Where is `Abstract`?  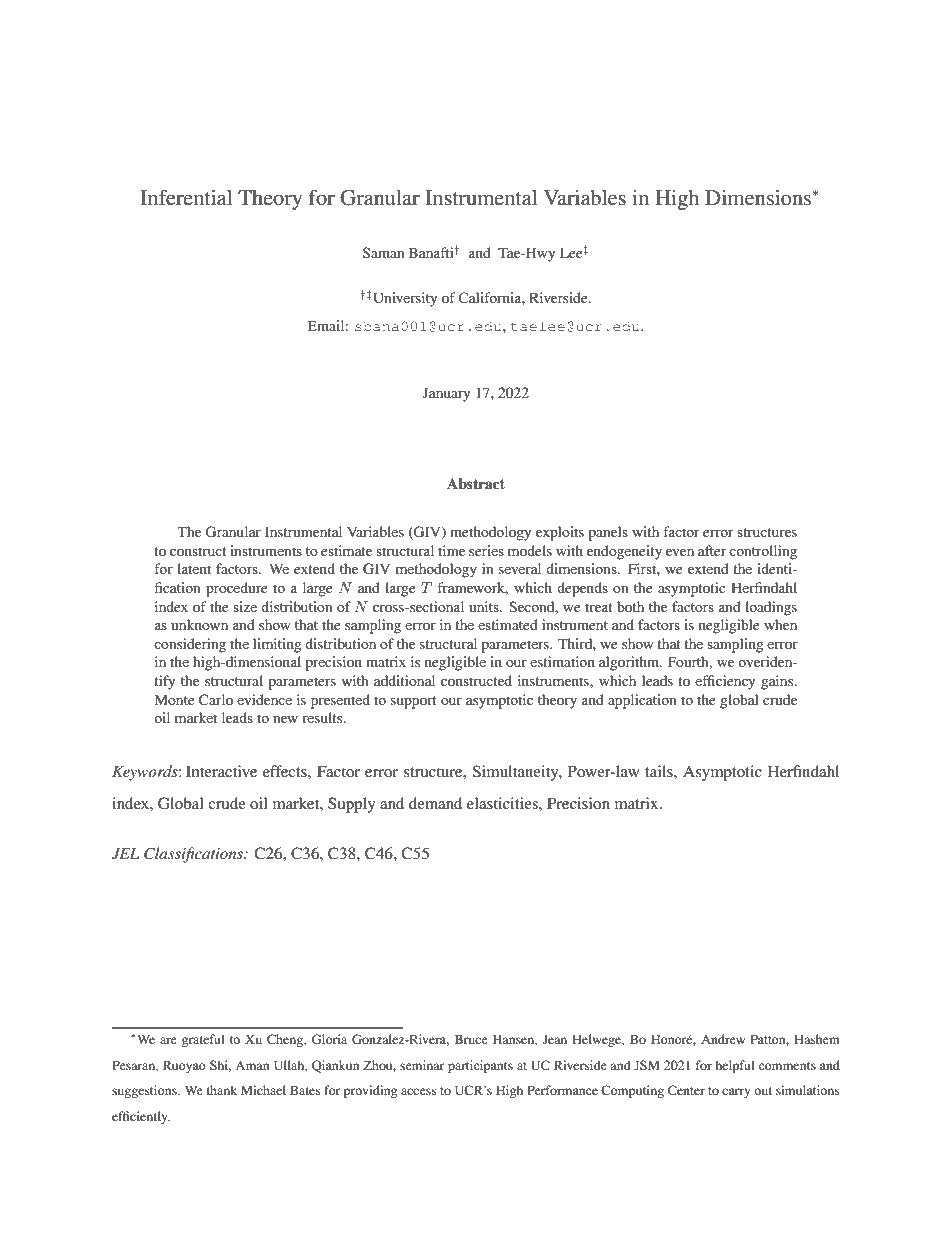 Abstract is located at coordinates (476, 484).
